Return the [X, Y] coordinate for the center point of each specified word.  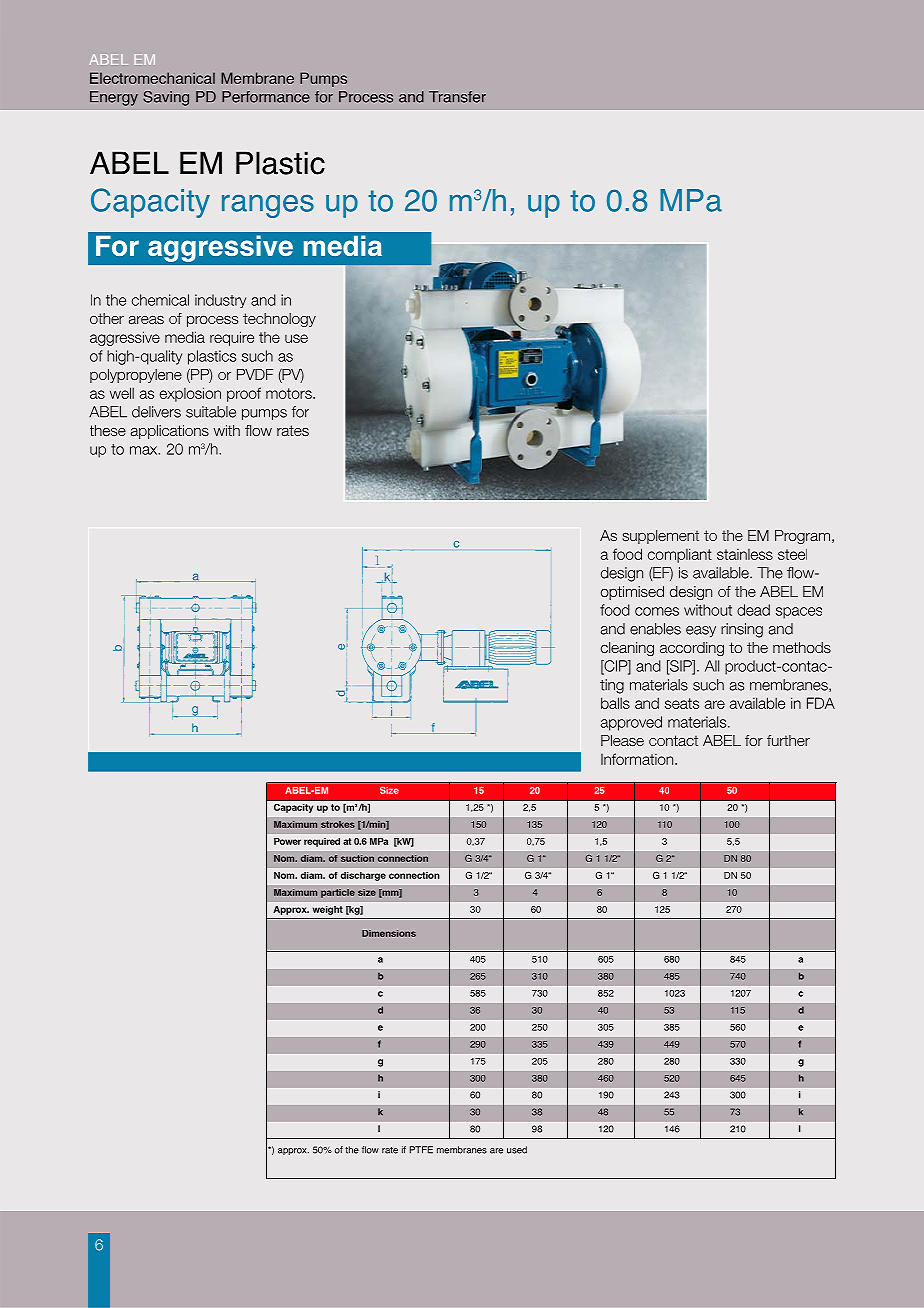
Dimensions [389, 933]
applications [170, 432]
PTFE [421, 1150]
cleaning [627, 649]
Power [287, 841]
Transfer [457, 97]
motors [290, 393]
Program [804, 537]
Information [638, 759]
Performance [266, 97]
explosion [190, 394]
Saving [166, 98]
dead [753, 610]
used [517, 1150]
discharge [363, 876]
